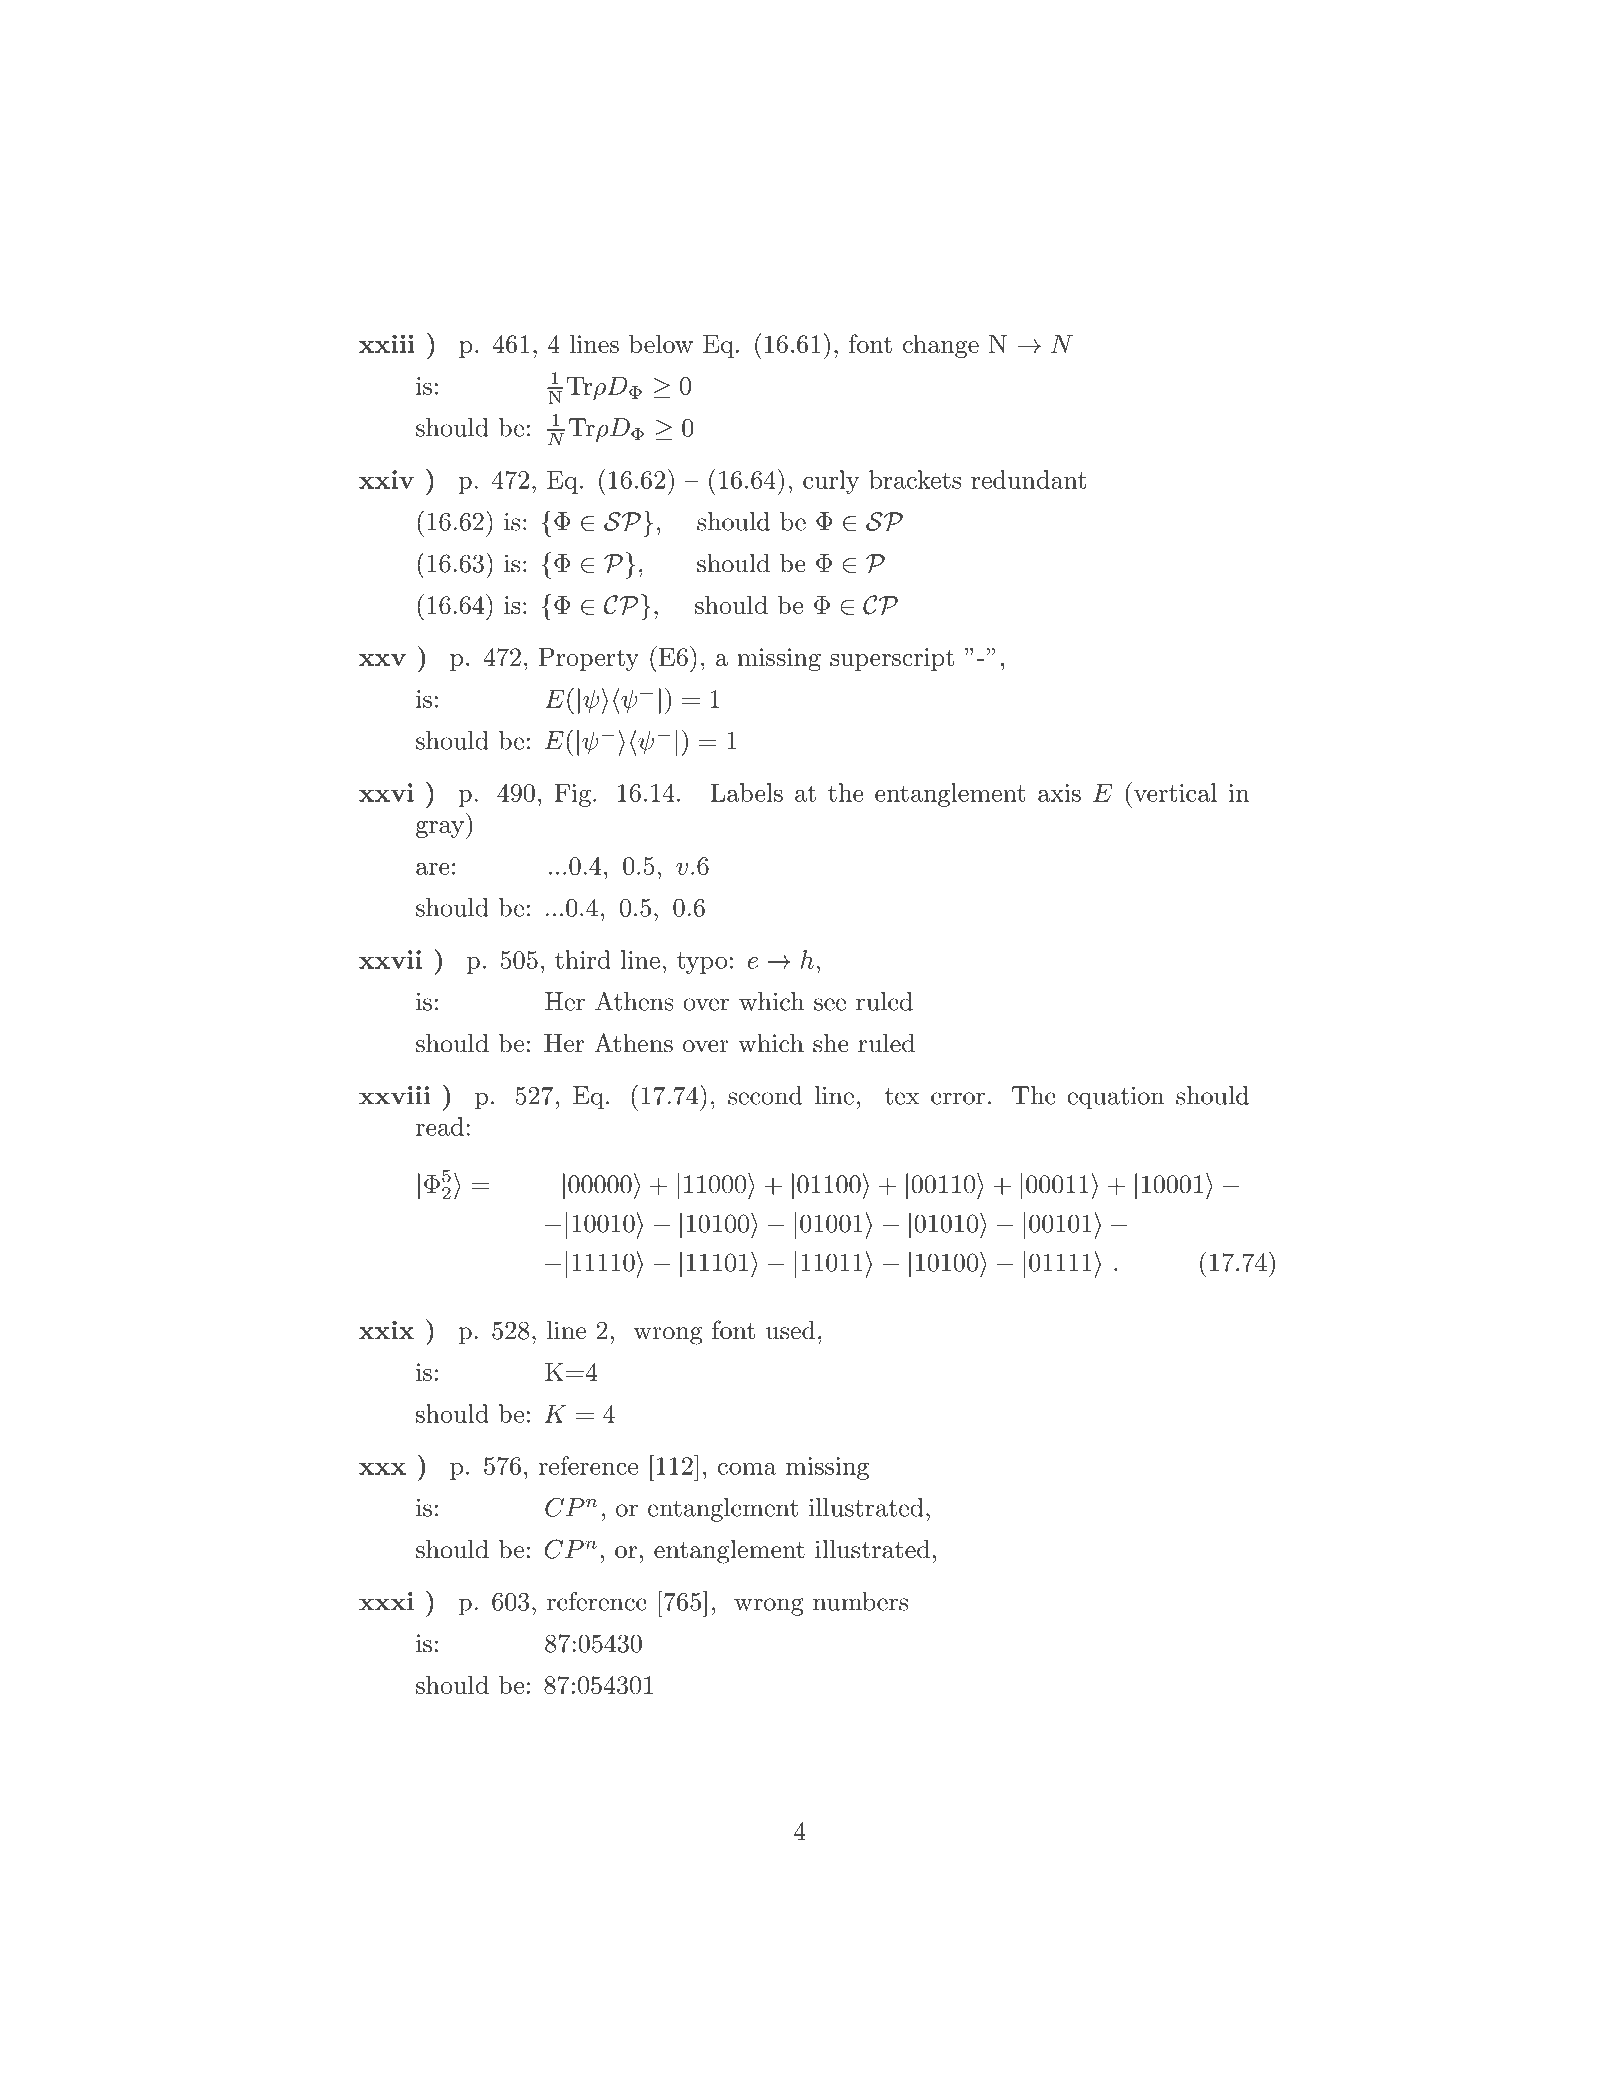 Image resolution: width=1602 pixels, height=2074 pixels. What do you see at coordinates (892, 659) in the image?
I see `superscript` at bounding box center [892, 659].
